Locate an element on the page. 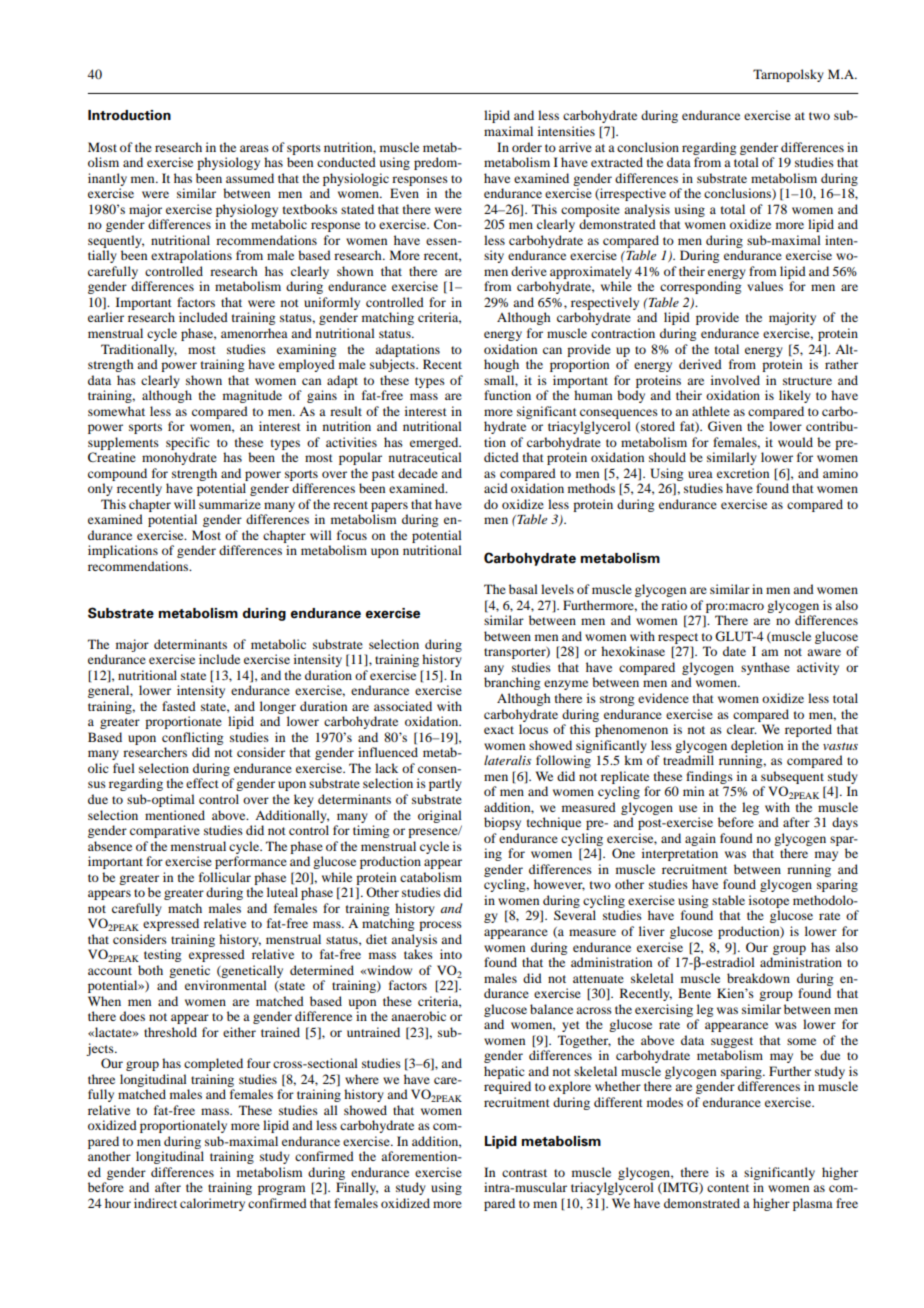 Image resolution: width=924 pixels, height=1308 pixels. order is located at coordinates (527, 147).
